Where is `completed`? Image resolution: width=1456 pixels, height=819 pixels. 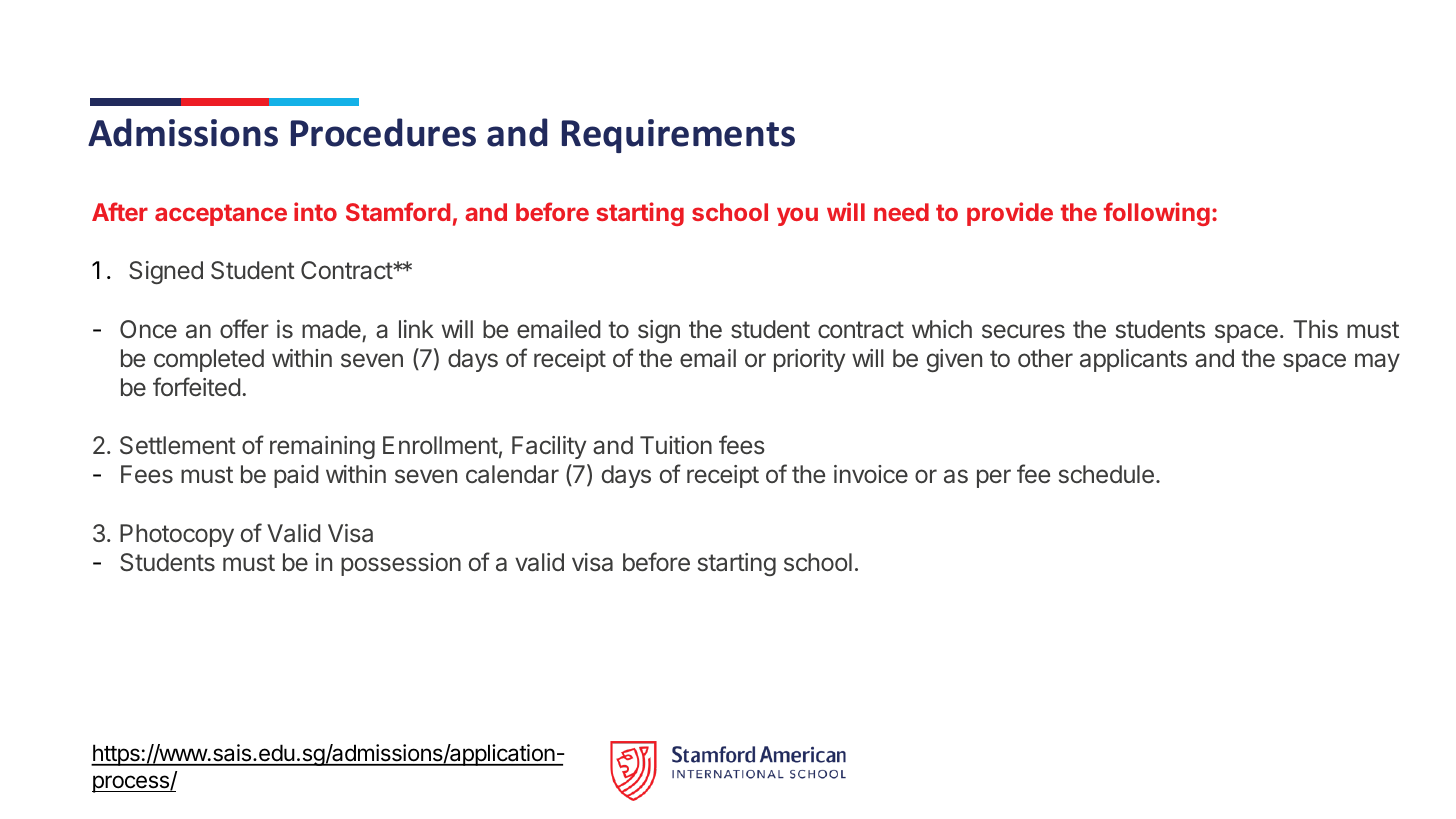 completed is located at coordinates (209, 360).
